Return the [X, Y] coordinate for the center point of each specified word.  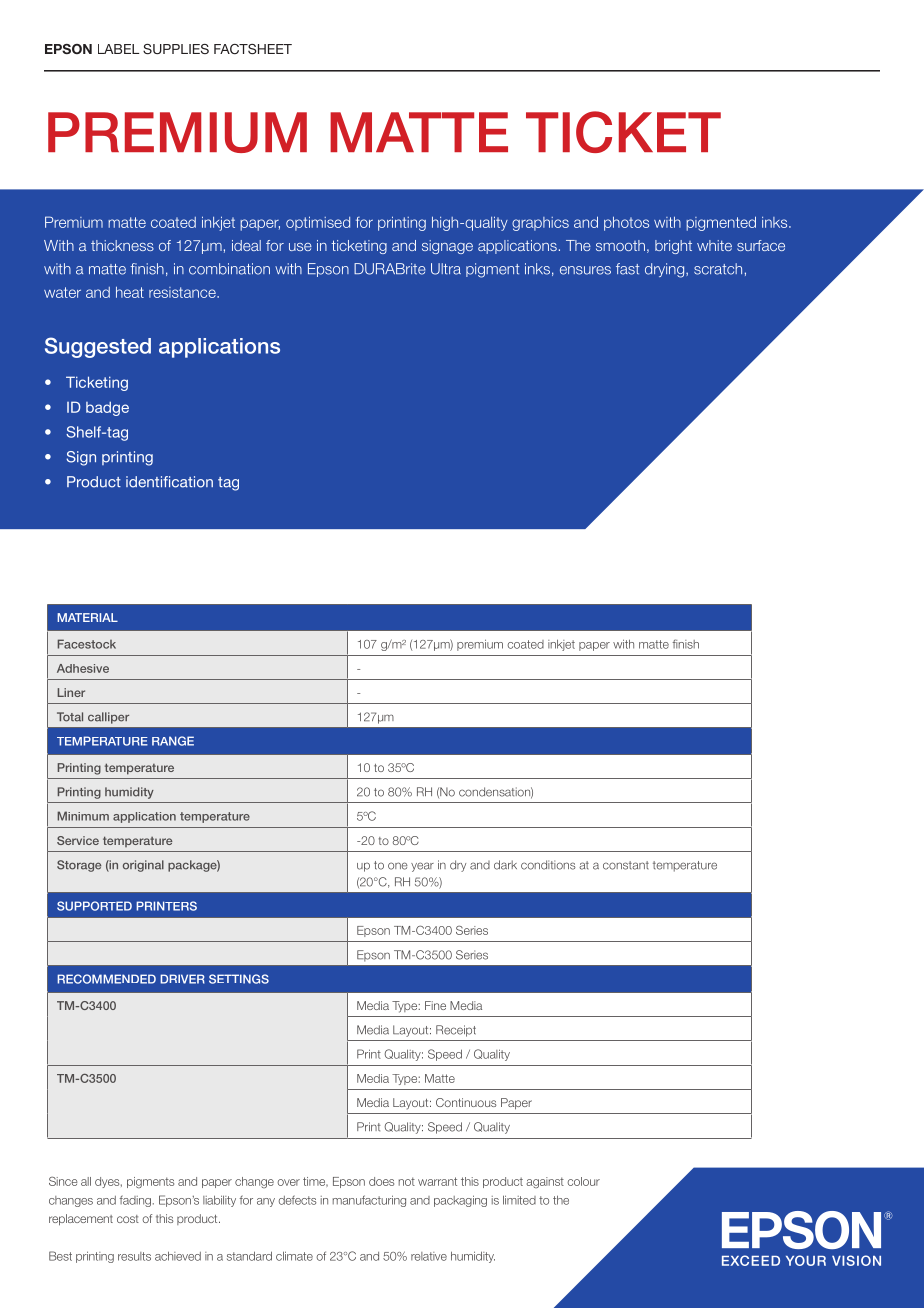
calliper [108, 718]
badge [107, 408]
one [398, 866]
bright [673, 247]
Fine [435, 1005]
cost [128, 1219]
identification [169, 482]
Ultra [446, 269]
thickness [122, 245]
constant [626, 865]
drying [666, 270]
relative [429, 1256]
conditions [548, 865]
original [143, 866]
